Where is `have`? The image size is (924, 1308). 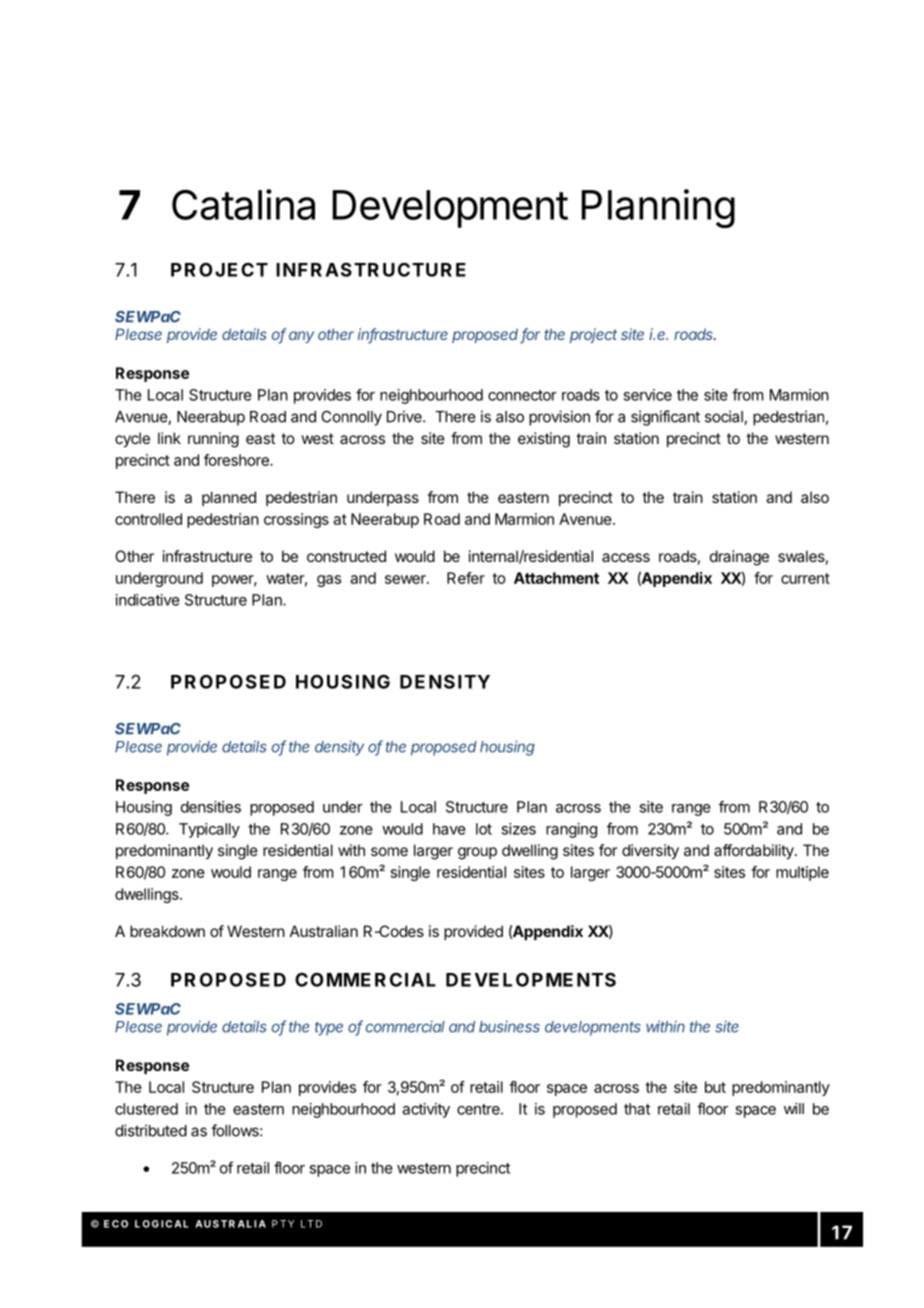
have is located at coordinates (449, 829).
